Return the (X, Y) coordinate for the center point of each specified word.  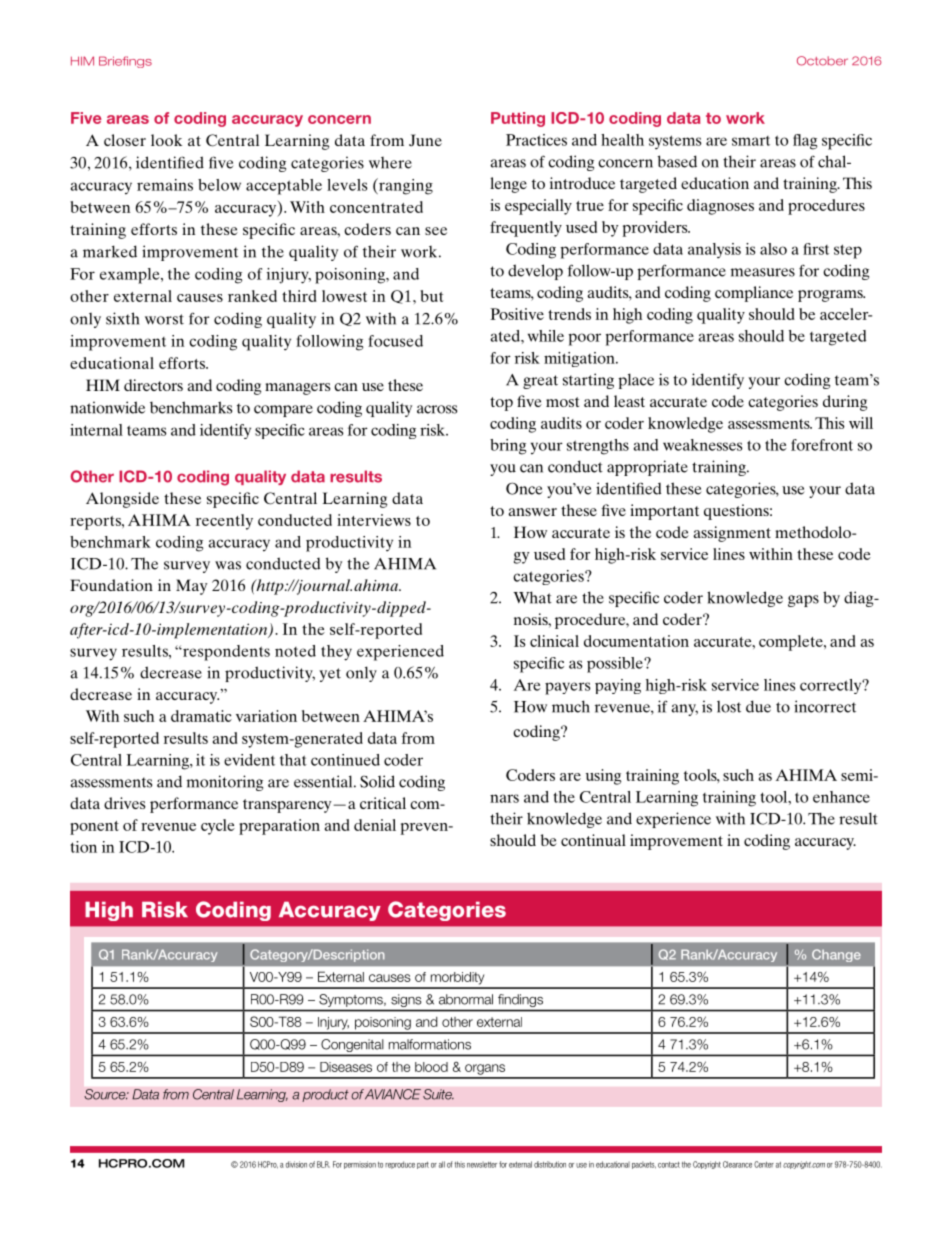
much (571, 706)
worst (164, 319)
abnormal (466, 999)
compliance (754, 294)
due (758, 706)
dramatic (201, 716)
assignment (732, 534)
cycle (218, 827)
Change (836, 955)
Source (106, 1094)
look (166, 140)
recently (224, 522)
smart (751, 141)
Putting (518, 119)
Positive (517, 314)
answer (532, 512)
